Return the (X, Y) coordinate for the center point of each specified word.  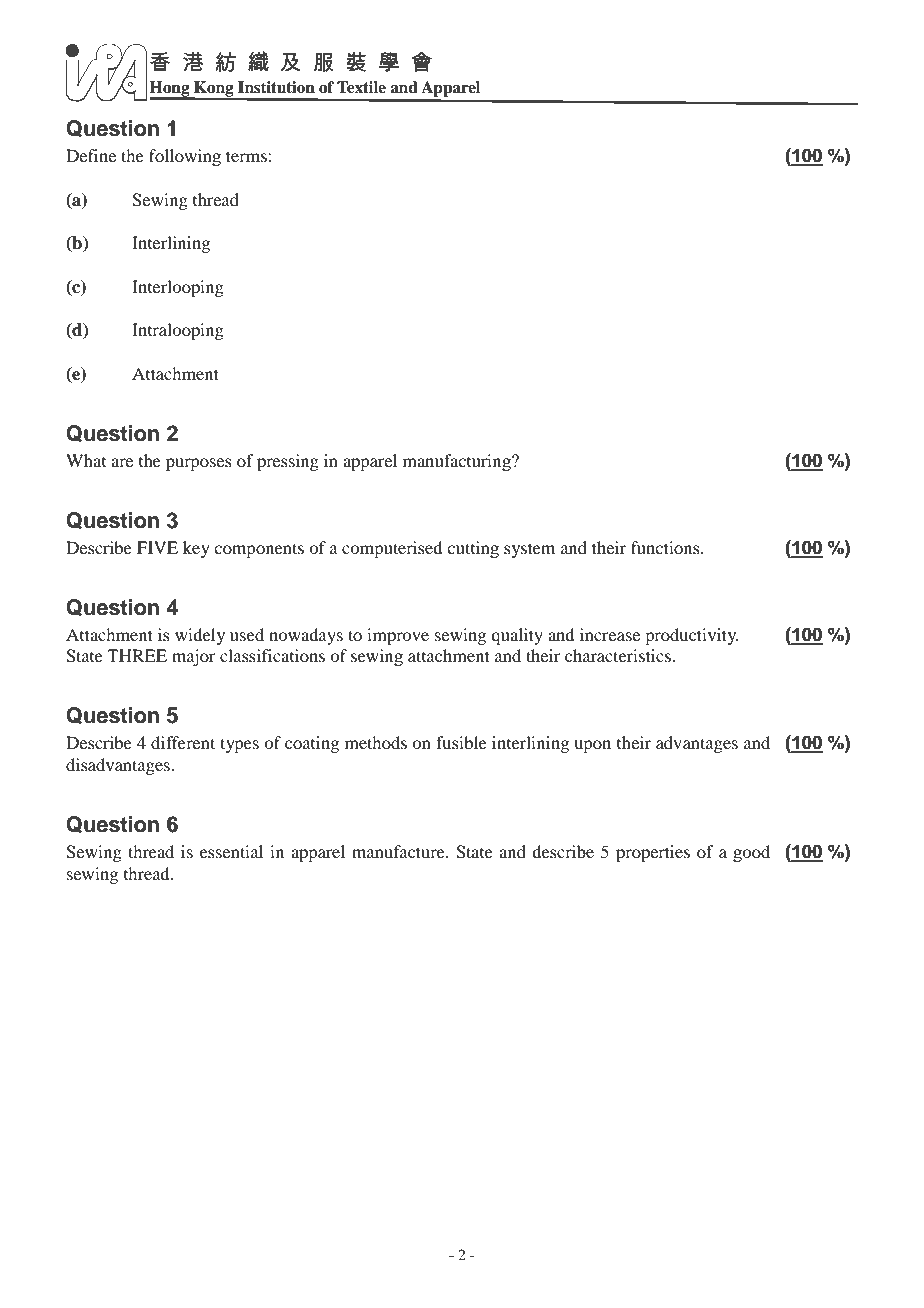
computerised (392, 549)
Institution (276, 87)
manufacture (399, 851)
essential (231, 851)
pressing (288, 462)
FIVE (157, 547)
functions (666, 547)
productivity (692, 636)
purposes (199, 464)
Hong (170, 90)
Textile (361, 87)
